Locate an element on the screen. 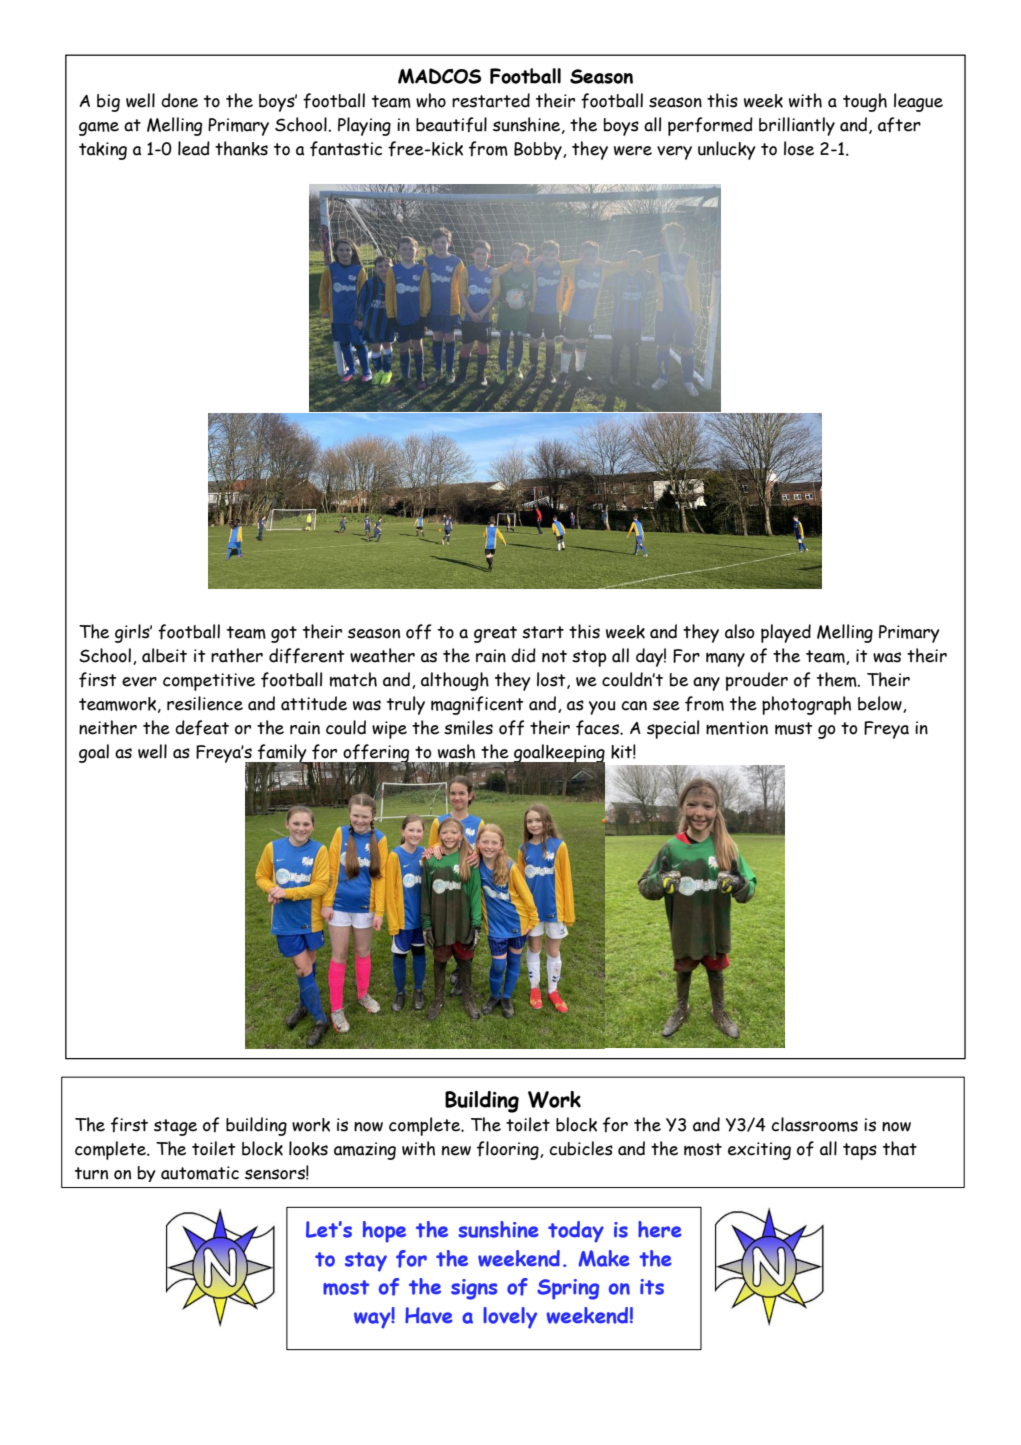  played is located at coordinates (786, 633).
